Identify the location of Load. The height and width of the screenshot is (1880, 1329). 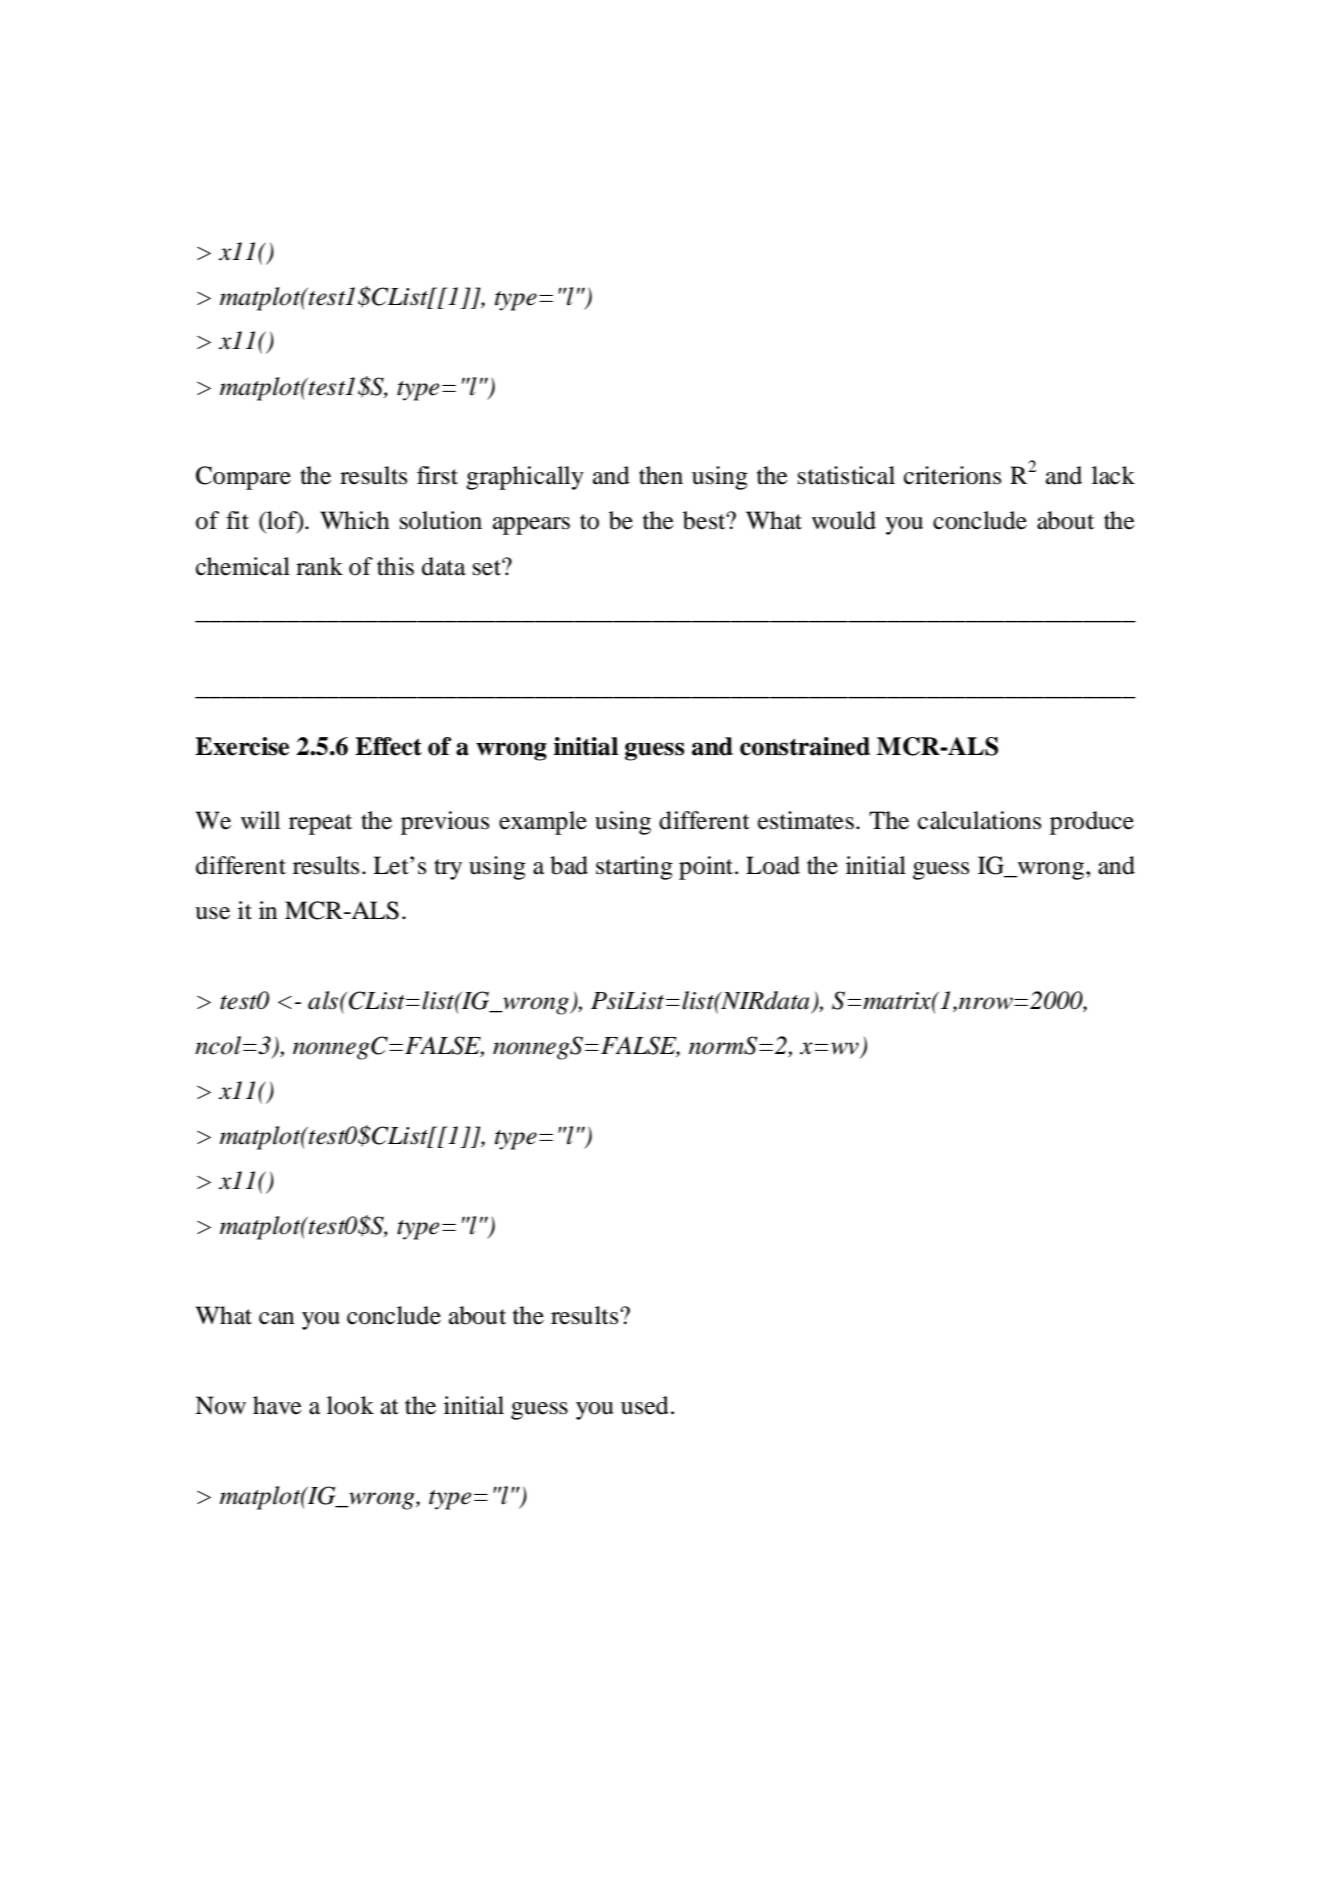
(773, 865).
